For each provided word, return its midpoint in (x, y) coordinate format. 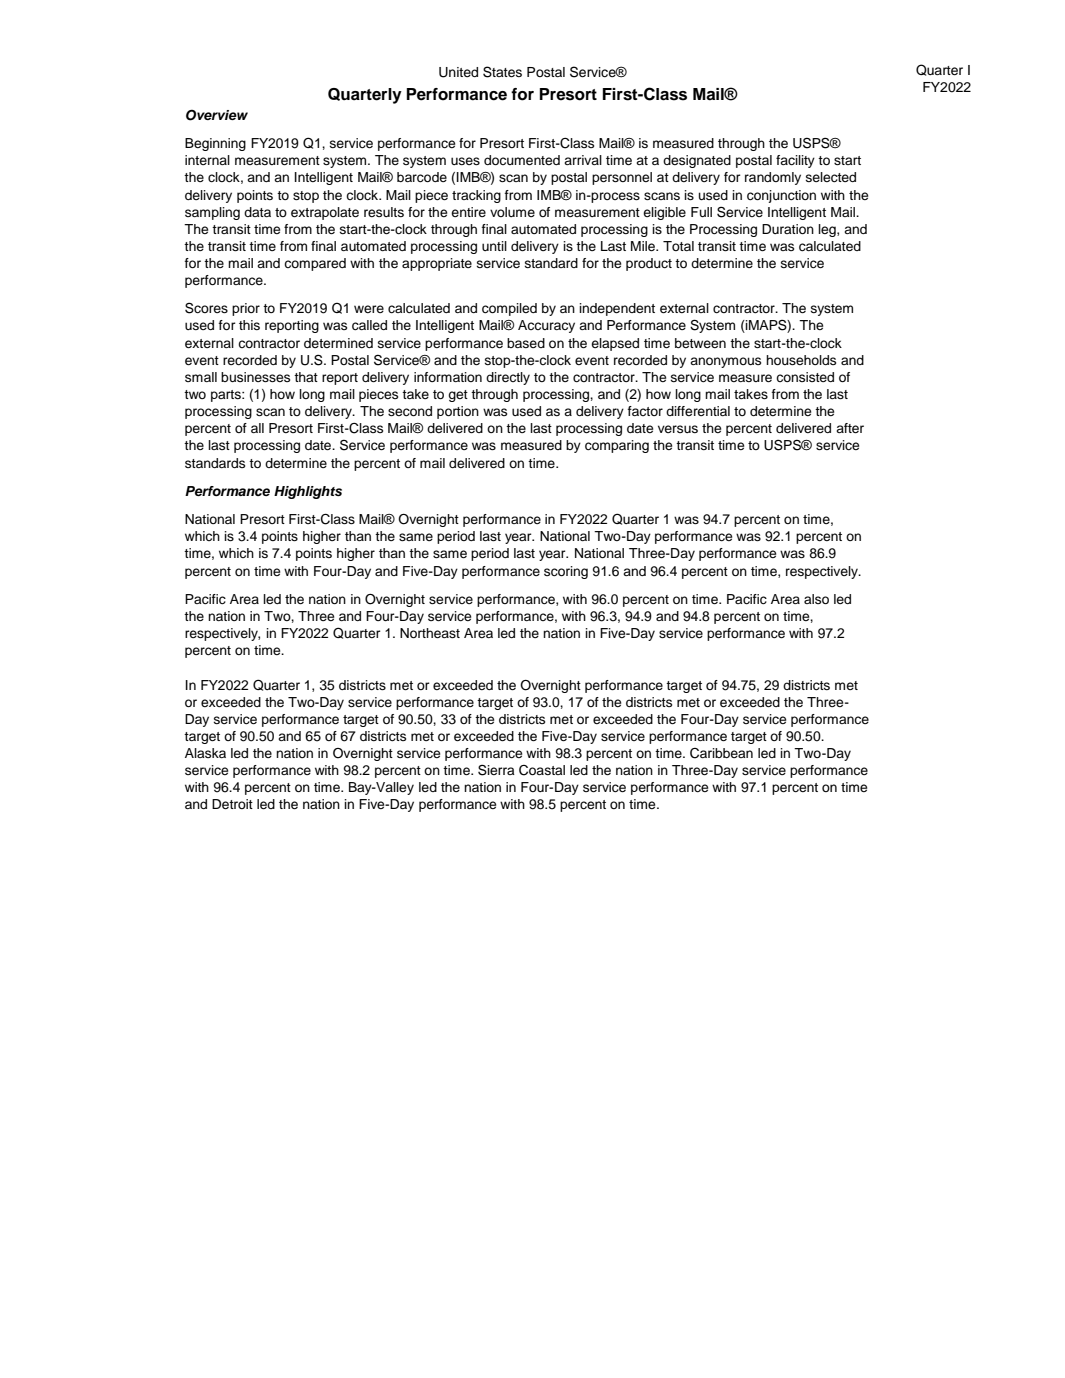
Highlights (308, 492)
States (502, 72)
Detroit (232, 804)
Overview (217, 115)
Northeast (430, 633)
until (494, 246)
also (816, 599)
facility (795, 161)
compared (315, 264)
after (850, 428)
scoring (566, 572)
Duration (788, 229)
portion (458, 412)
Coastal (542, 770)
